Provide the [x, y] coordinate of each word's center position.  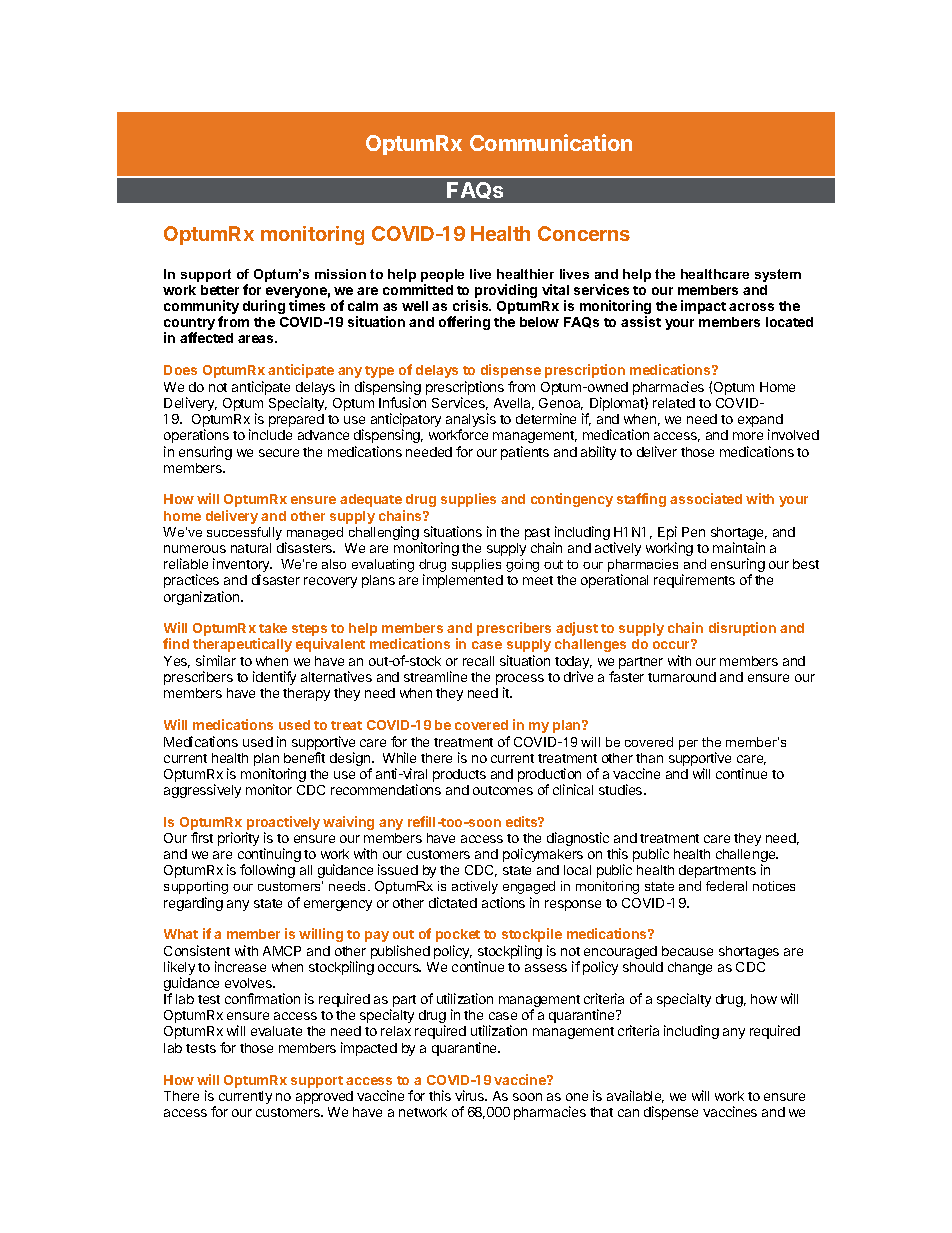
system [778, 275]
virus [470, 1095]
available [635, 1096]
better [220, 290]
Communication [551, 142]
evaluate [276, 1031]
